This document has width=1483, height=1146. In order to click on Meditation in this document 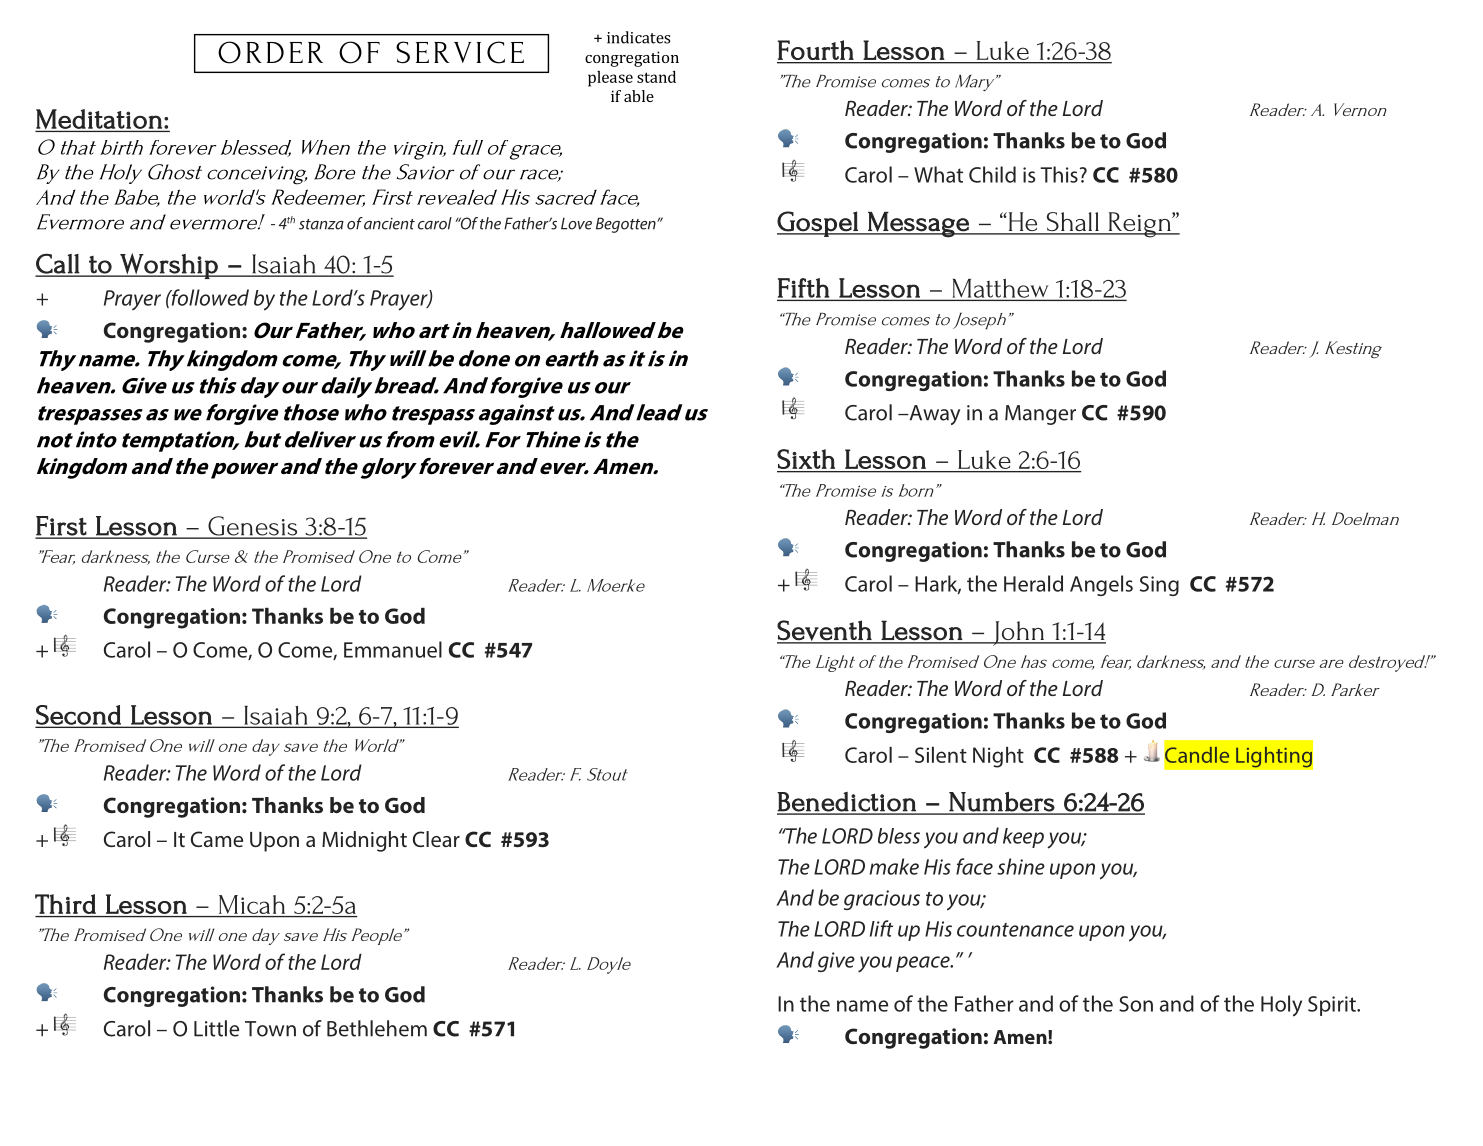, I will do `click(100, 120)`.
